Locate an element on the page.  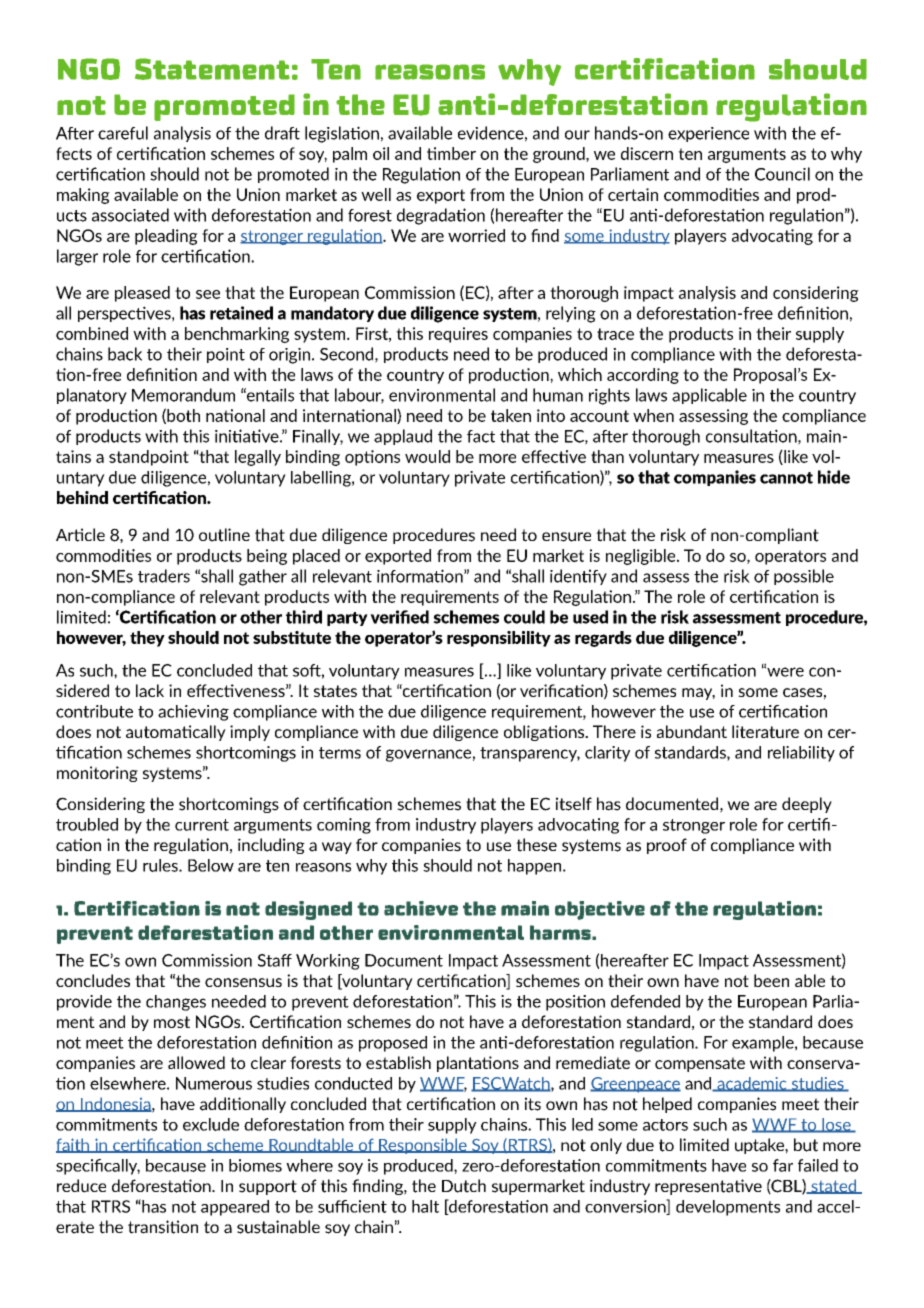
lack is located at coordinates (150, 690).
